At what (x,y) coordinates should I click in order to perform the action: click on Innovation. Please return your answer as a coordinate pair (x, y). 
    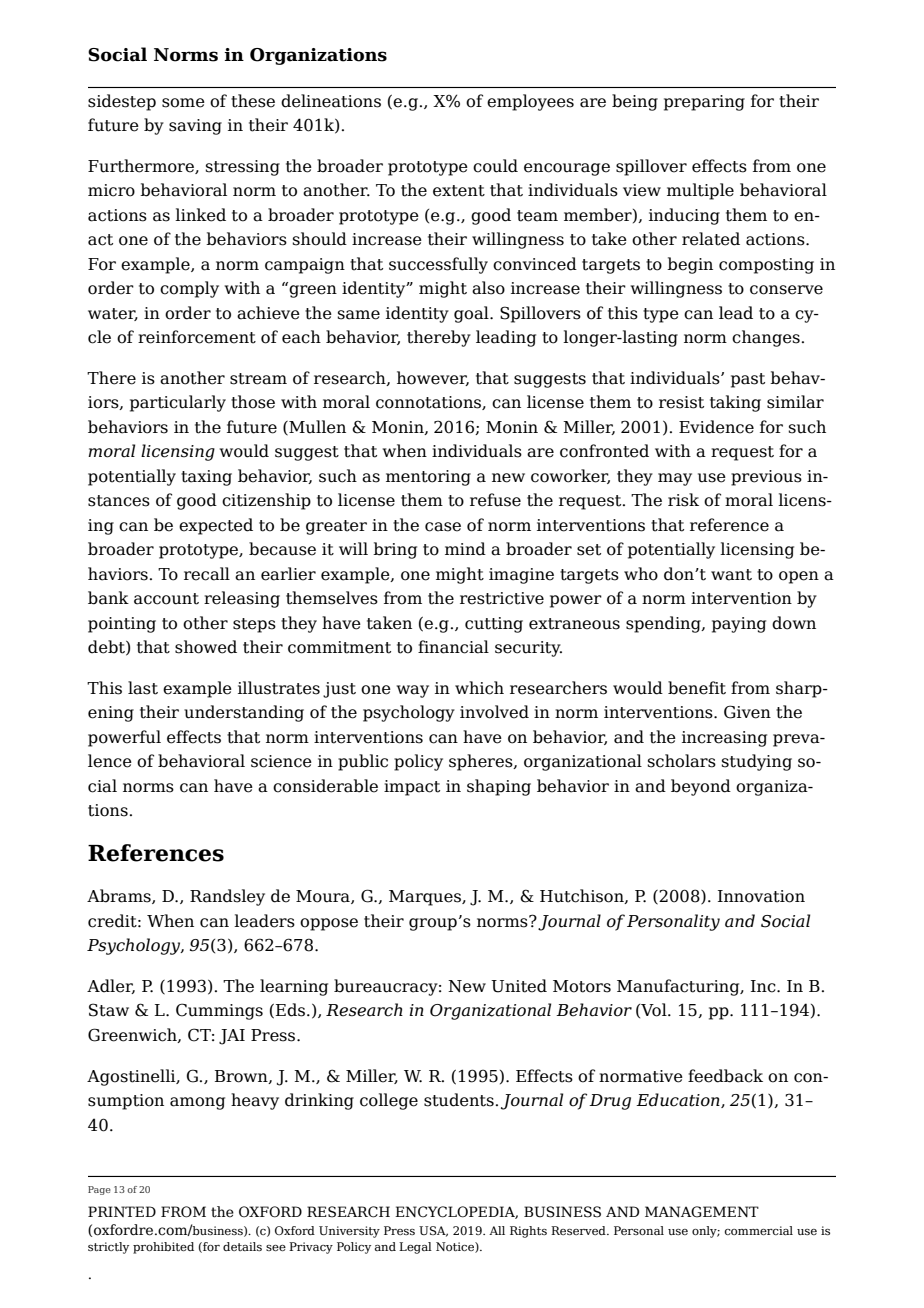
    Looking at the image, I should click on (761, 896).
